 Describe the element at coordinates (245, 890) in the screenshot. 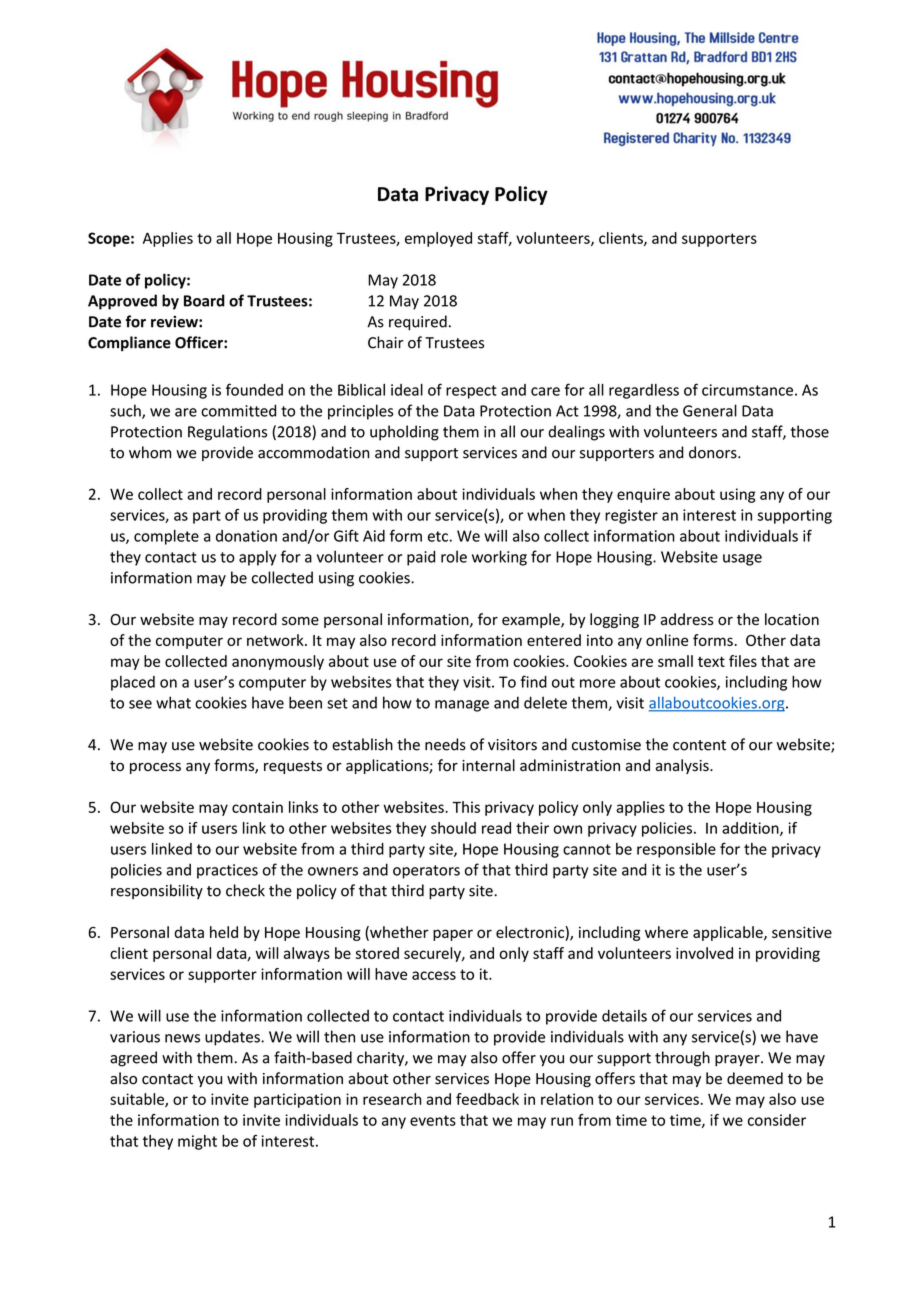

I see `check` at that location.
